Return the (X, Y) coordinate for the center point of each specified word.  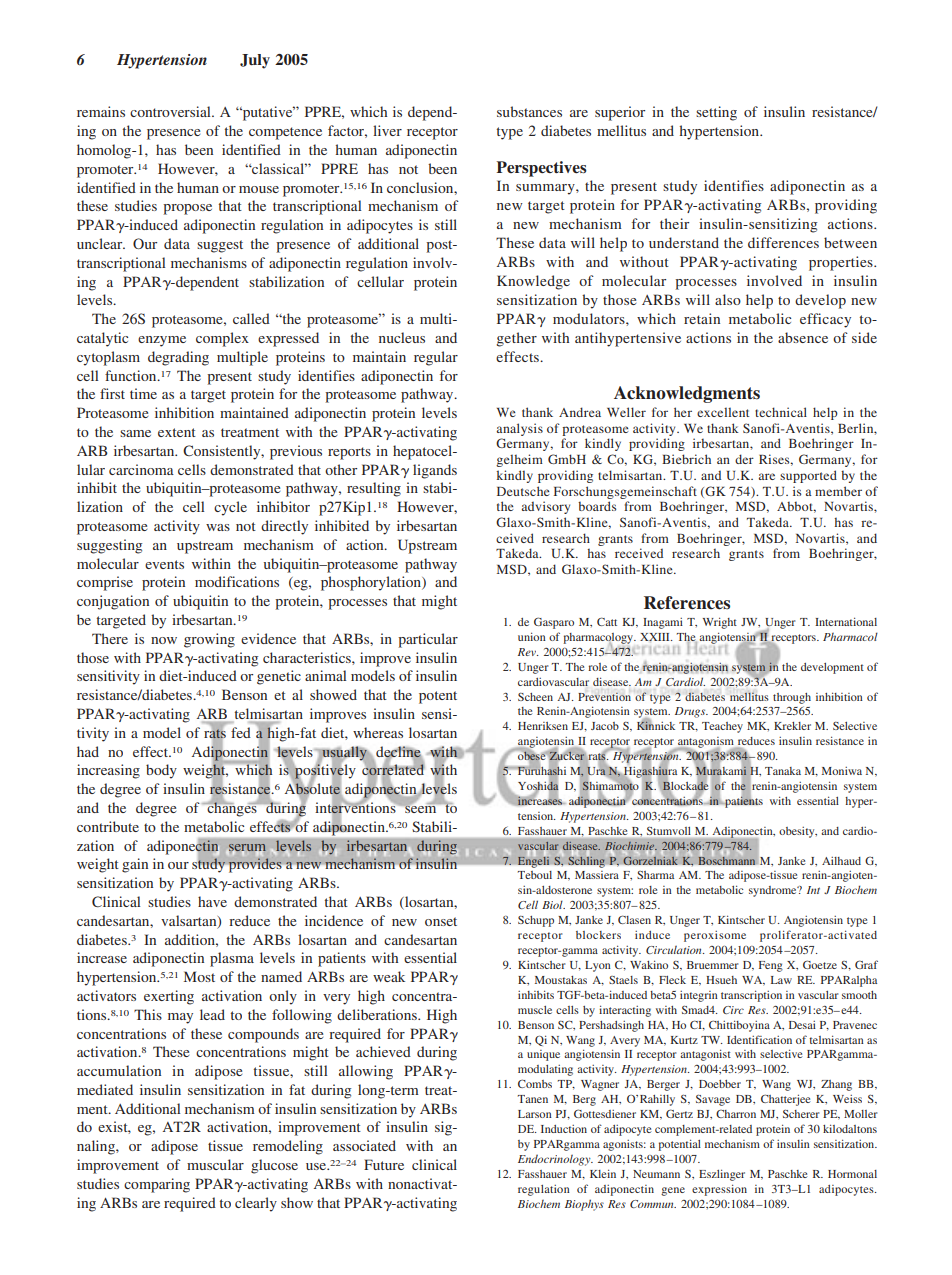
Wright (720, 623)
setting (716, 113)
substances (529, 111)
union (532, 636)
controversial (171, 111)
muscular (215, 1164)
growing (209, 640)
